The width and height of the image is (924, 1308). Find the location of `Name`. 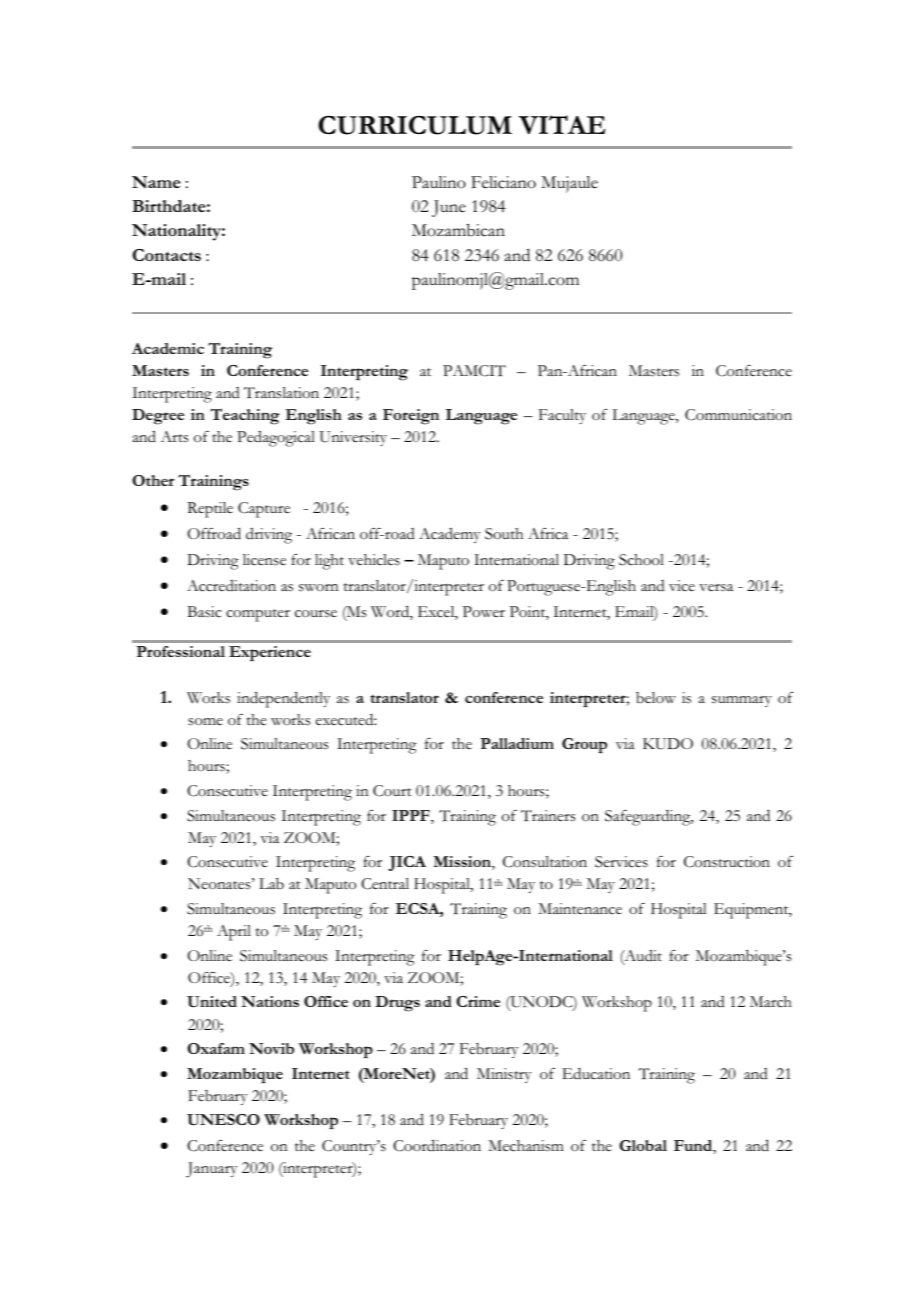

Name is located at coordinates (156, 182).
